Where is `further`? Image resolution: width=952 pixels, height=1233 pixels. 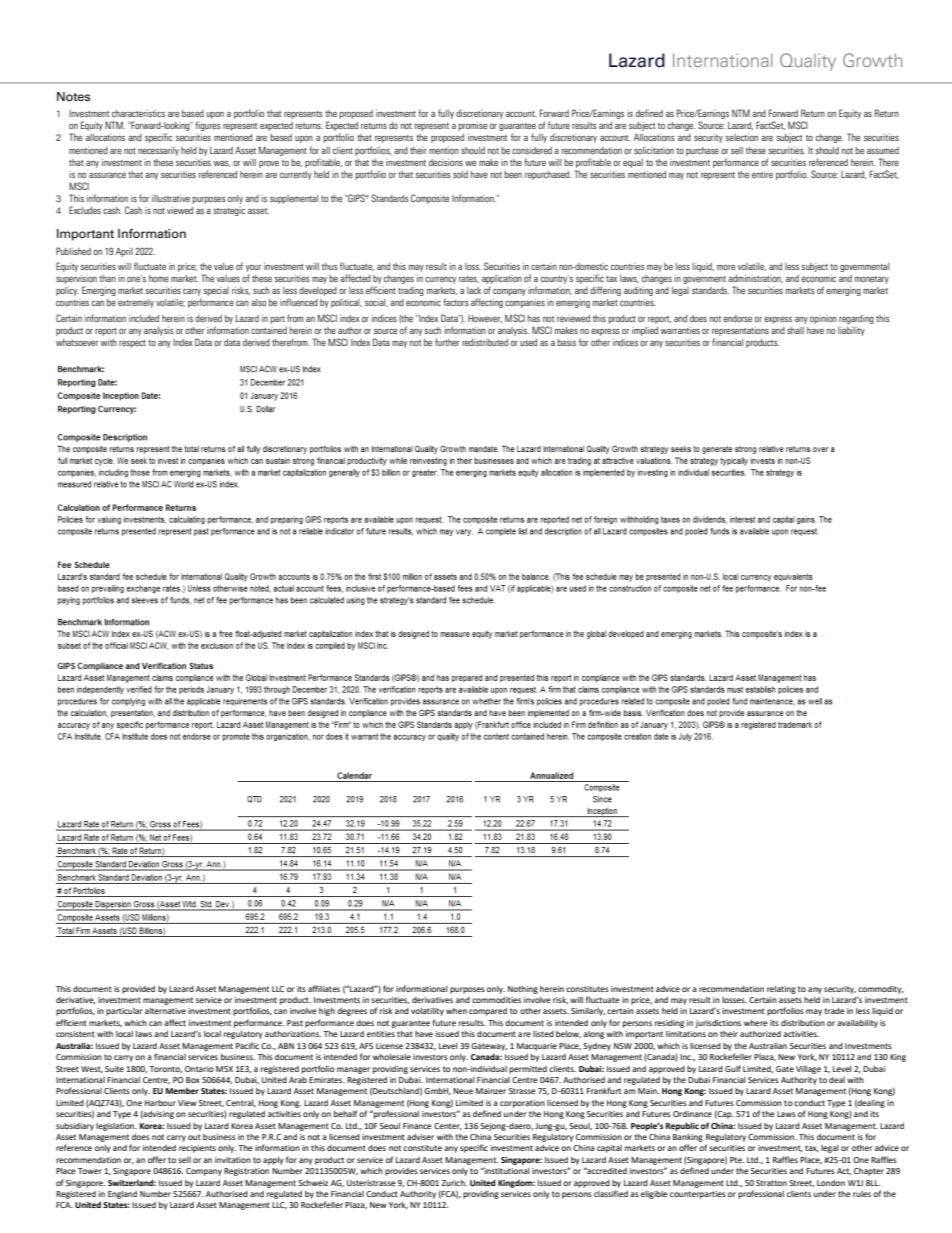 further is located at coordinates (447, 342).
